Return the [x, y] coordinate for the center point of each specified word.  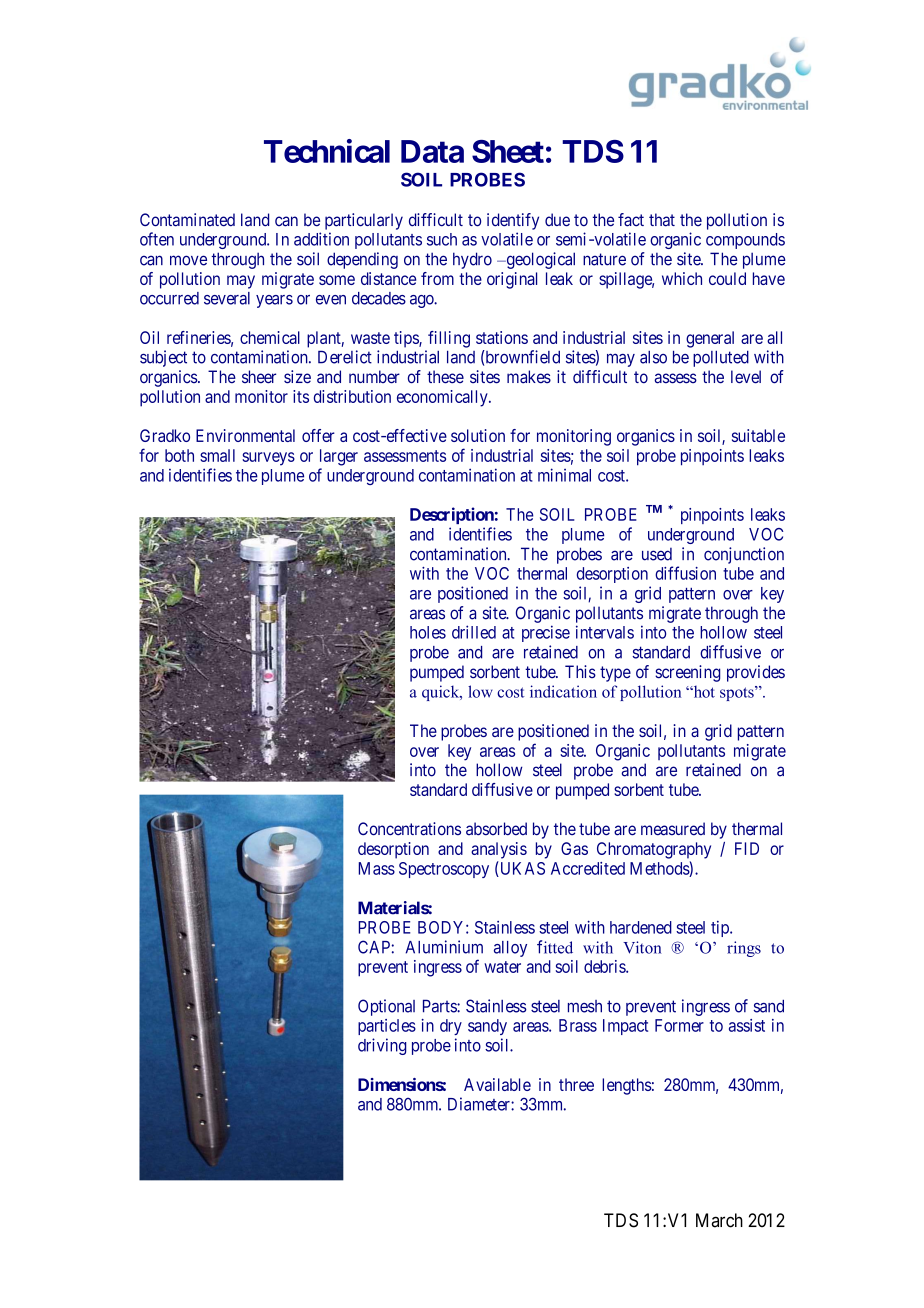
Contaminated [187, 220]
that [662, 220]
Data [432, 151]
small [217, 455]
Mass [377, 868]
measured [673, 829]
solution [478, 435]
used [657, 554]
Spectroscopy [444, 870]
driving [382, 1046]
